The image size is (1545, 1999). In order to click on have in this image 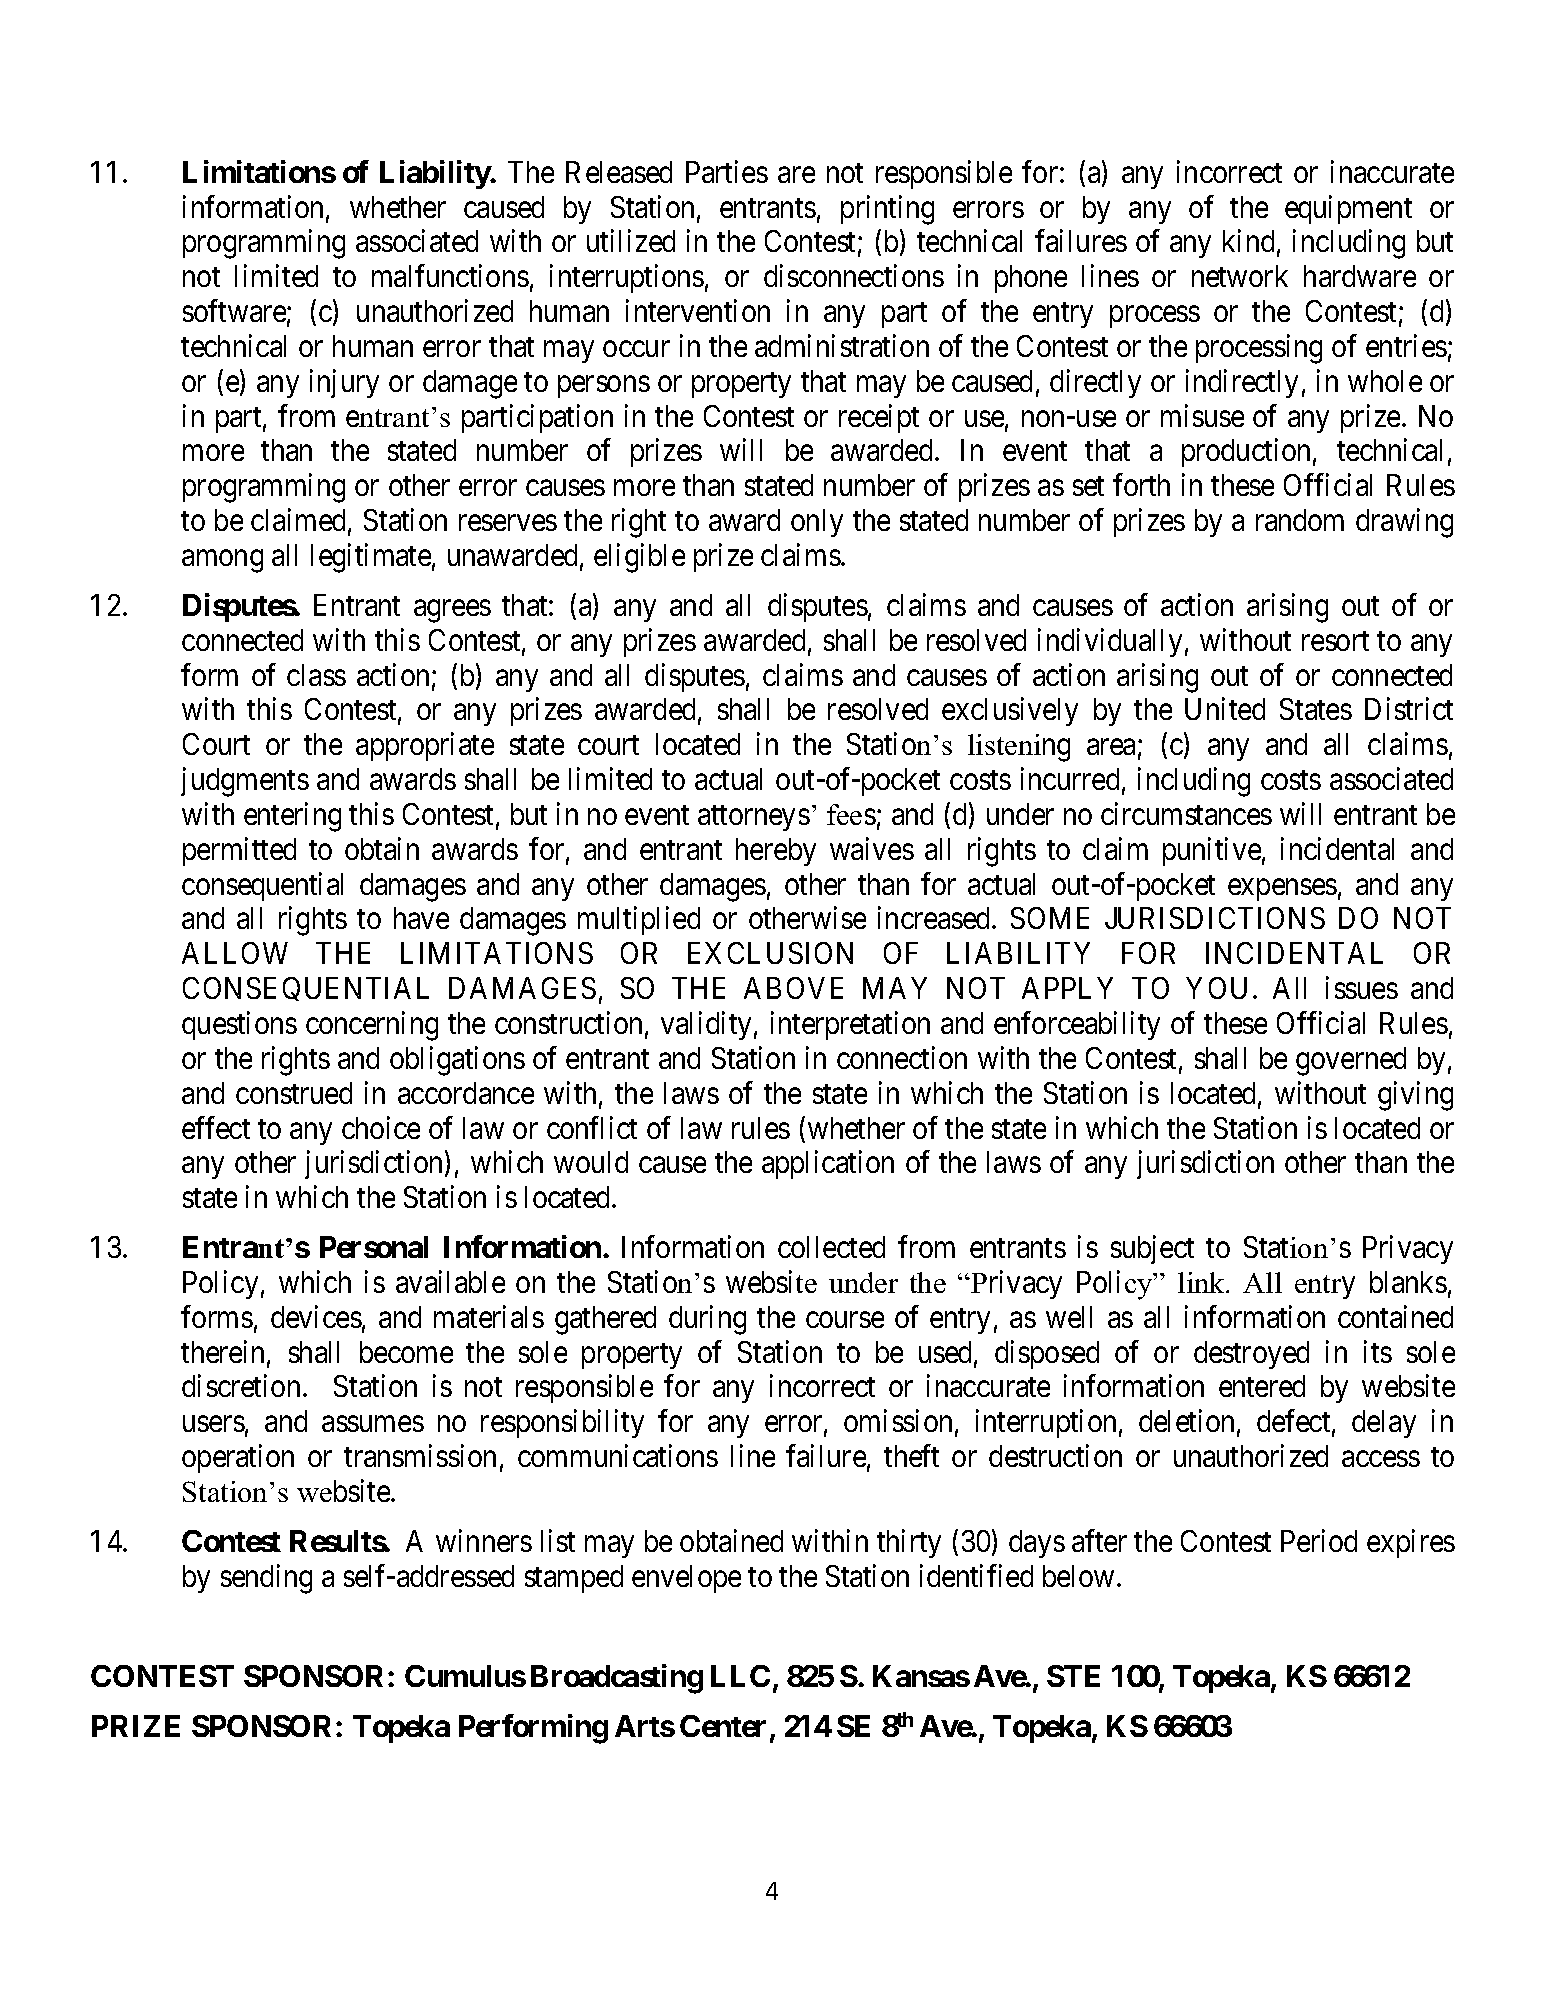, I will do `click(421, 918)`.
